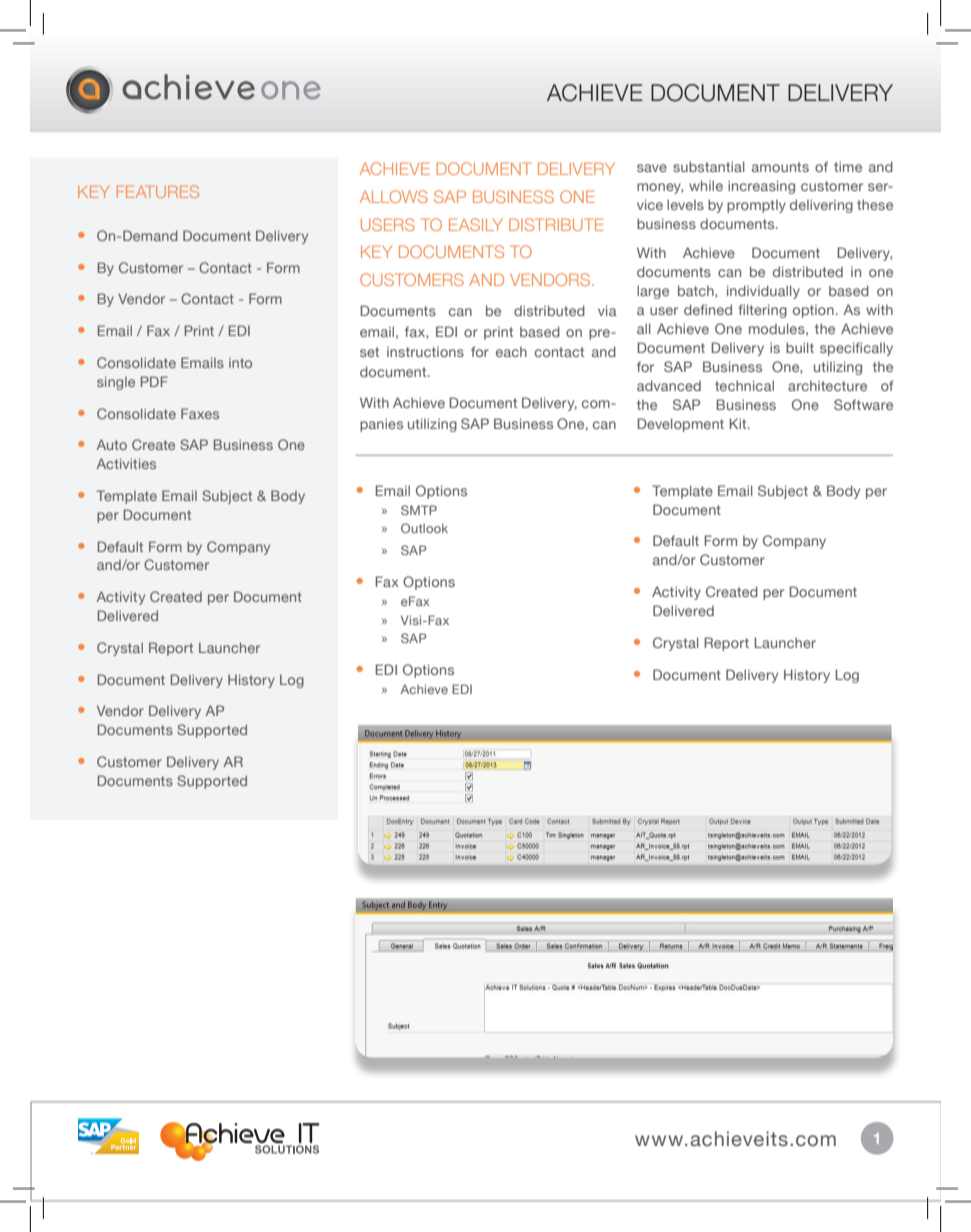  Describe the element at coordinates (394, 196) in the screenshot. I see `ALLOWS` at that location.
